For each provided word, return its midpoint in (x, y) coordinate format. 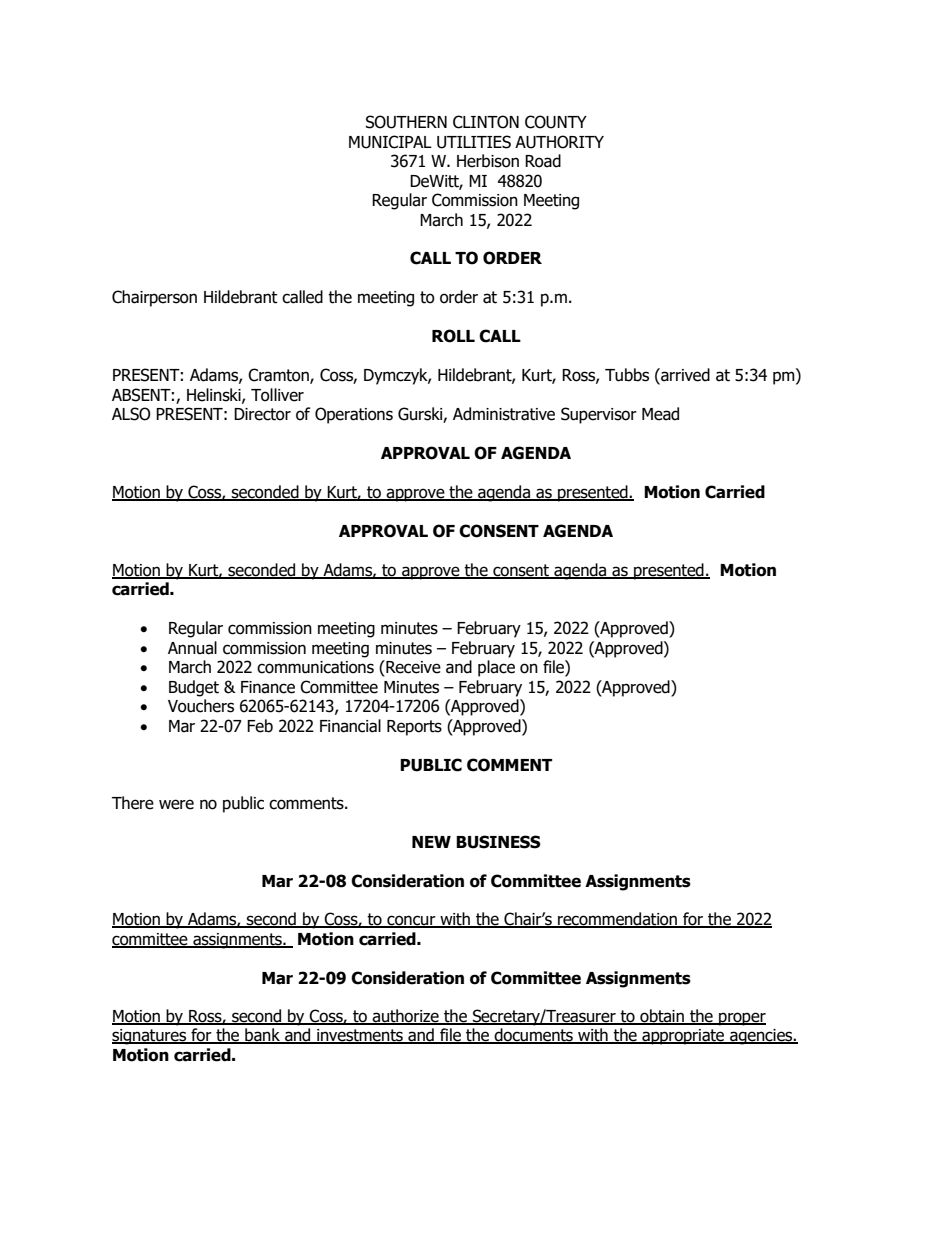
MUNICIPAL (390, 142)
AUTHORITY (559, 142)
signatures (150, 1037)
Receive (412, 667)
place (496, 668)
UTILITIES (474, 142)
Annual (192, 648)
